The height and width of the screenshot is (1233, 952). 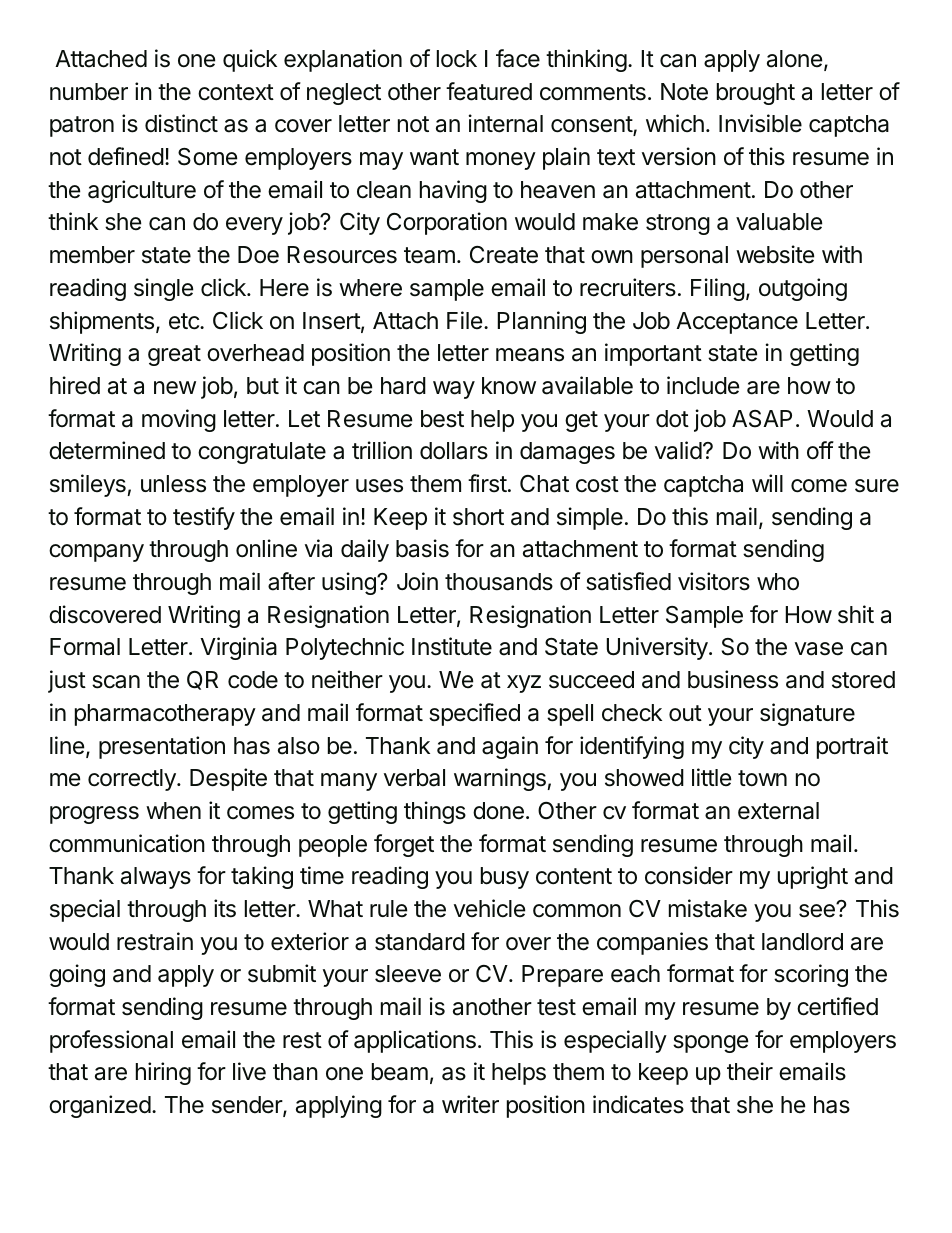 I want to click on featured, so click(x=489, y=91).
